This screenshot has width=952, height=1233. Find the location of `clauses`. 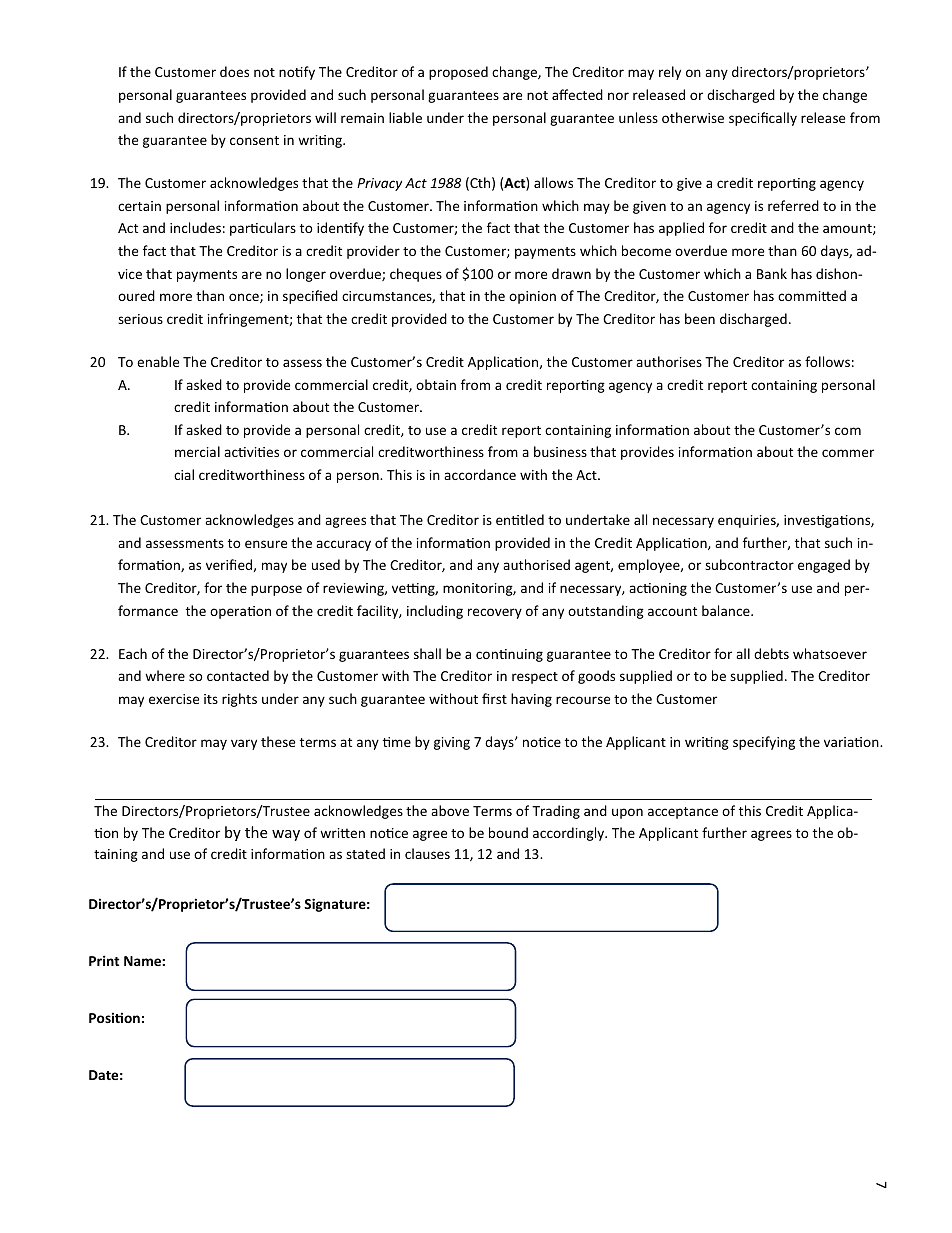

clauses is located at coordinates (427, 853).
